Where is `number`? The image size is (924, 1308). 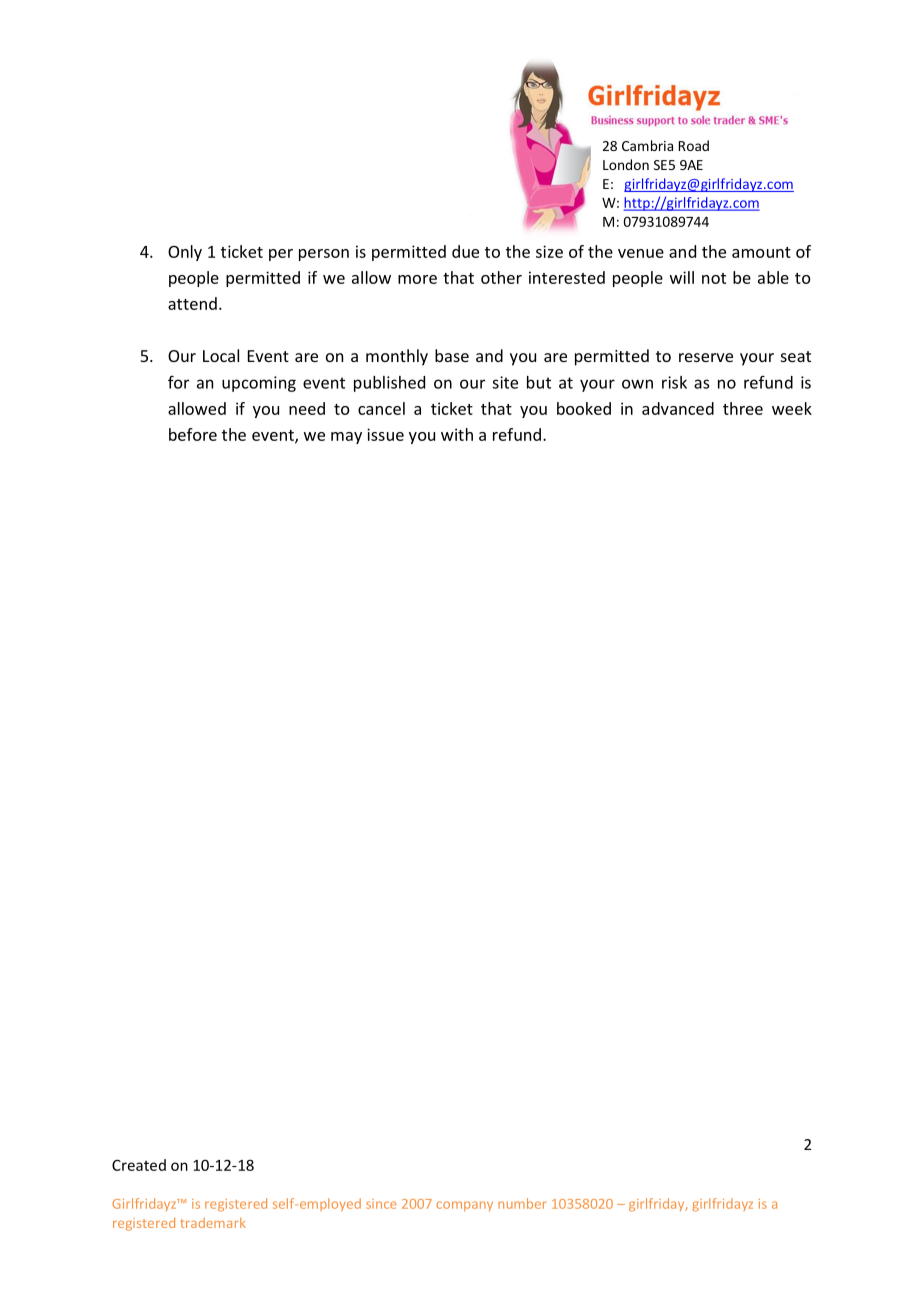
number is located at coordinates (522, 1203).
